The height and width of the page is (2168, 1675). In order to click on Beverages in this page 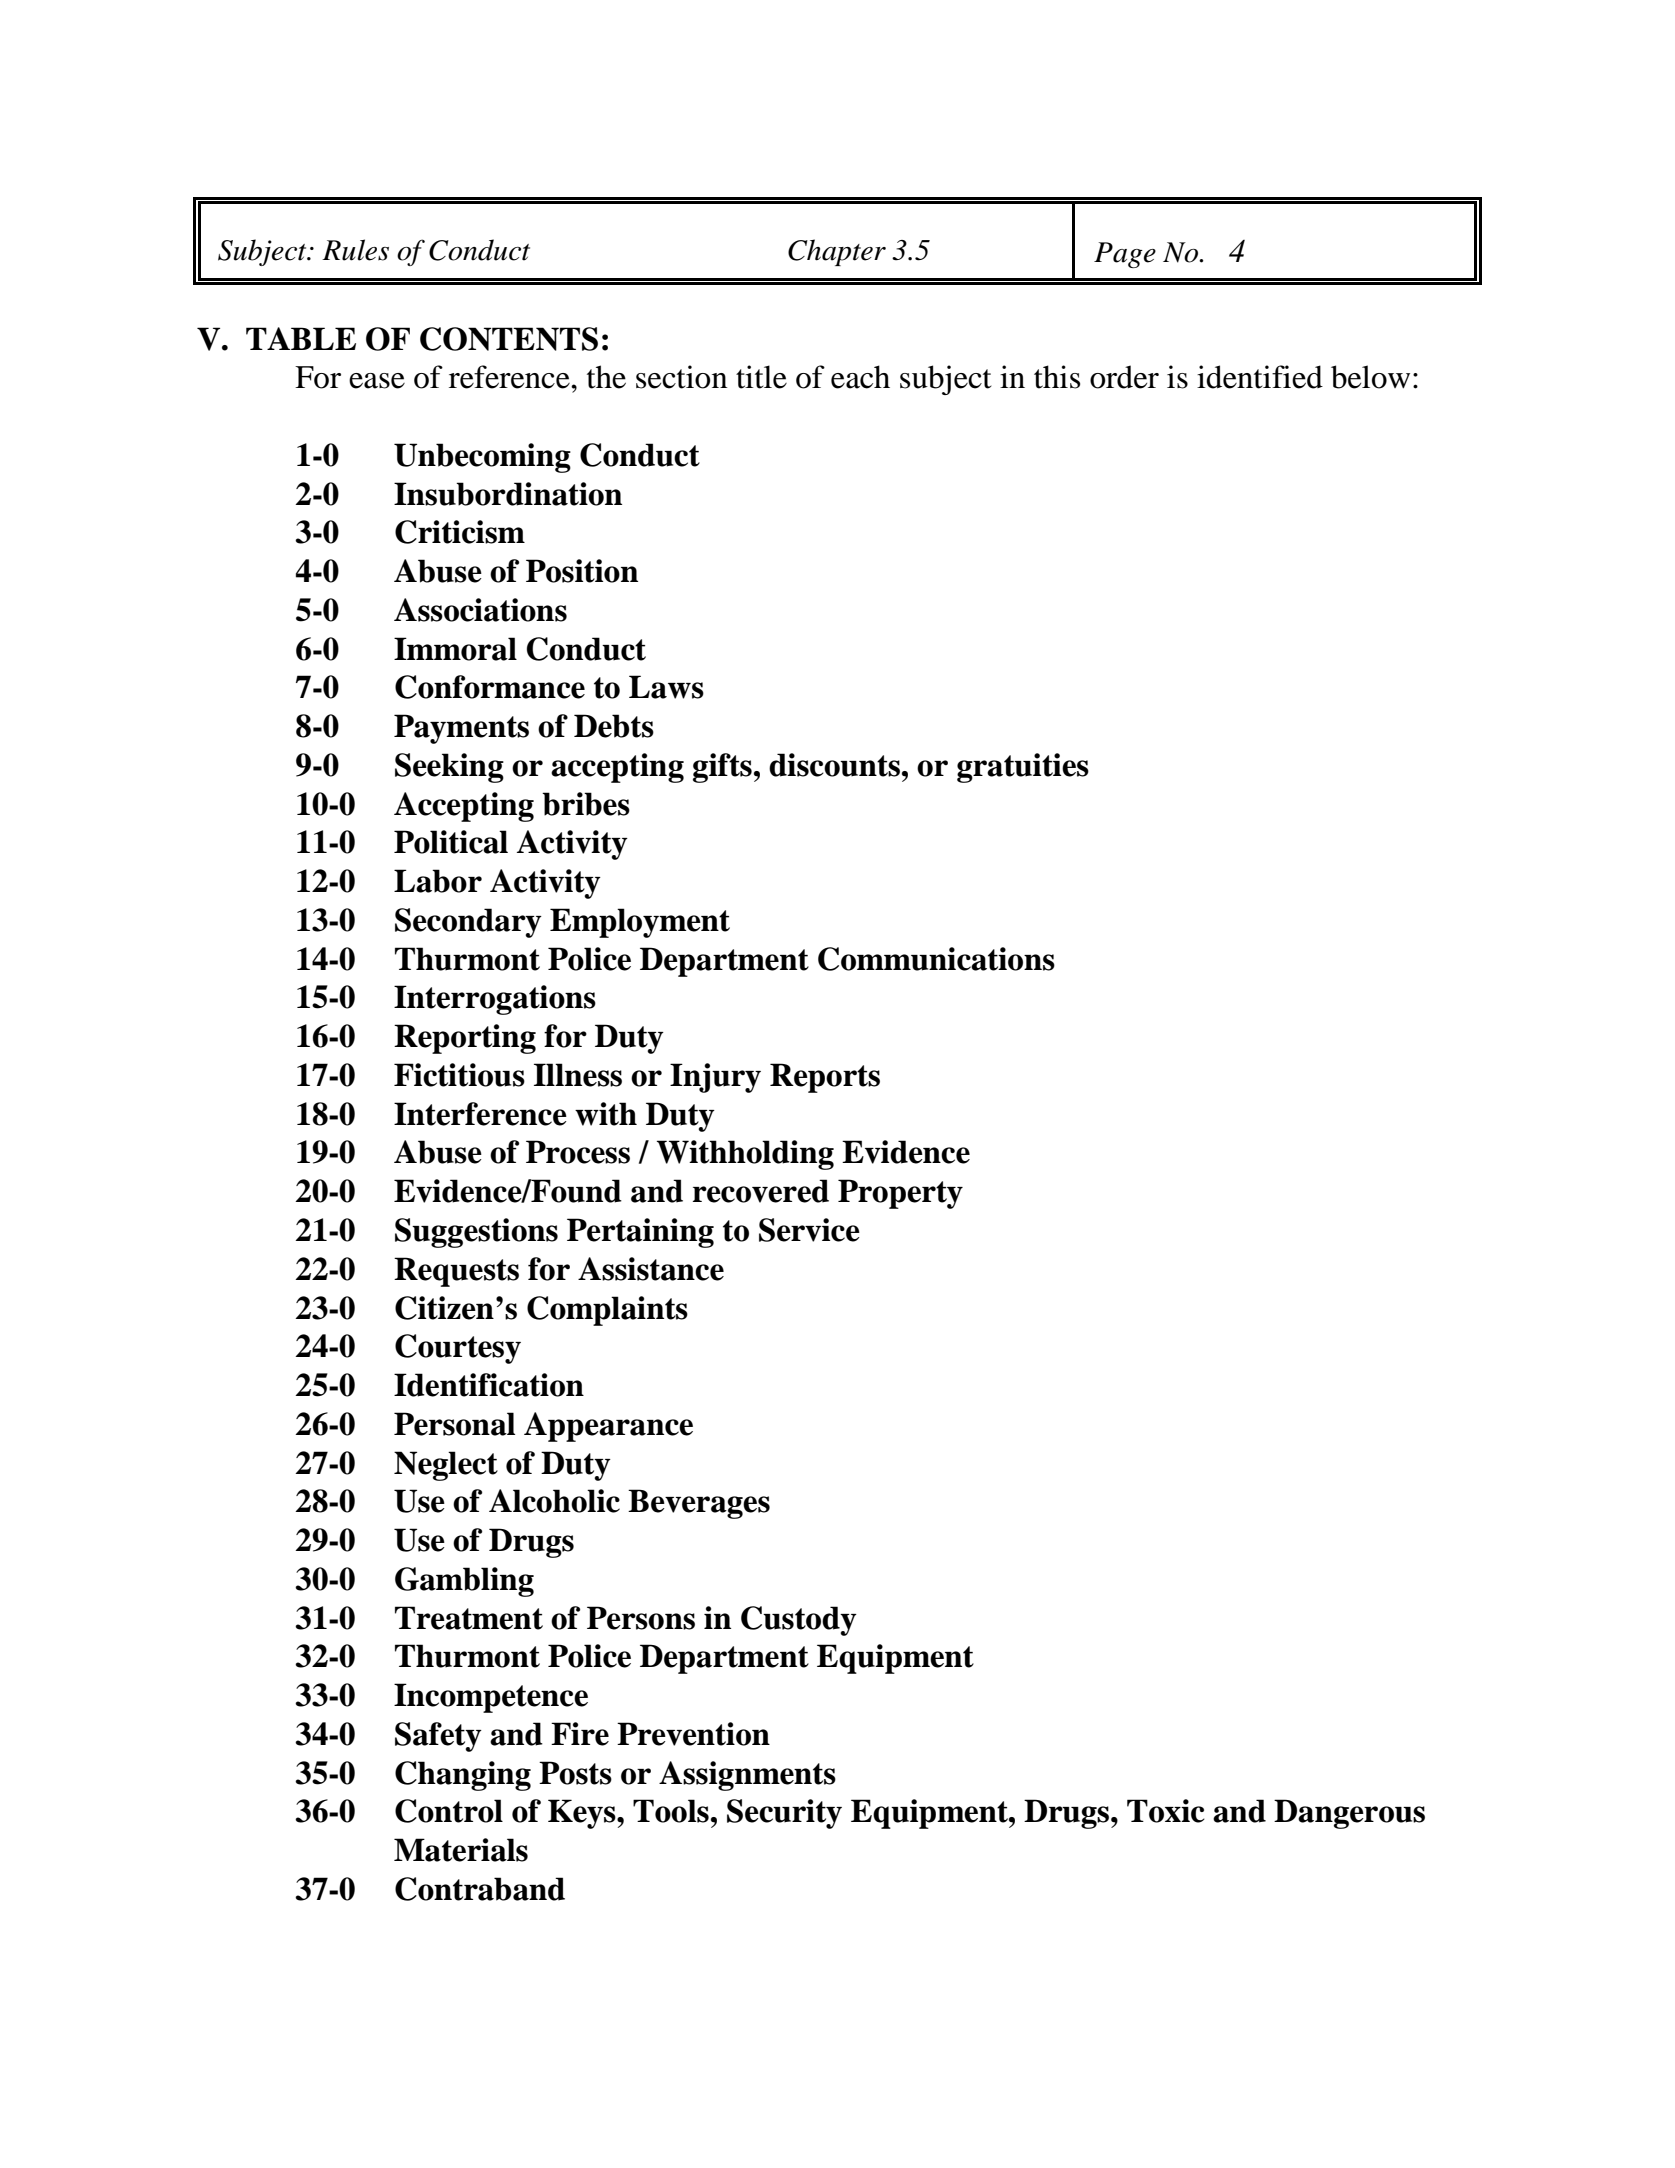, I will do `click(699, 1504)`.
